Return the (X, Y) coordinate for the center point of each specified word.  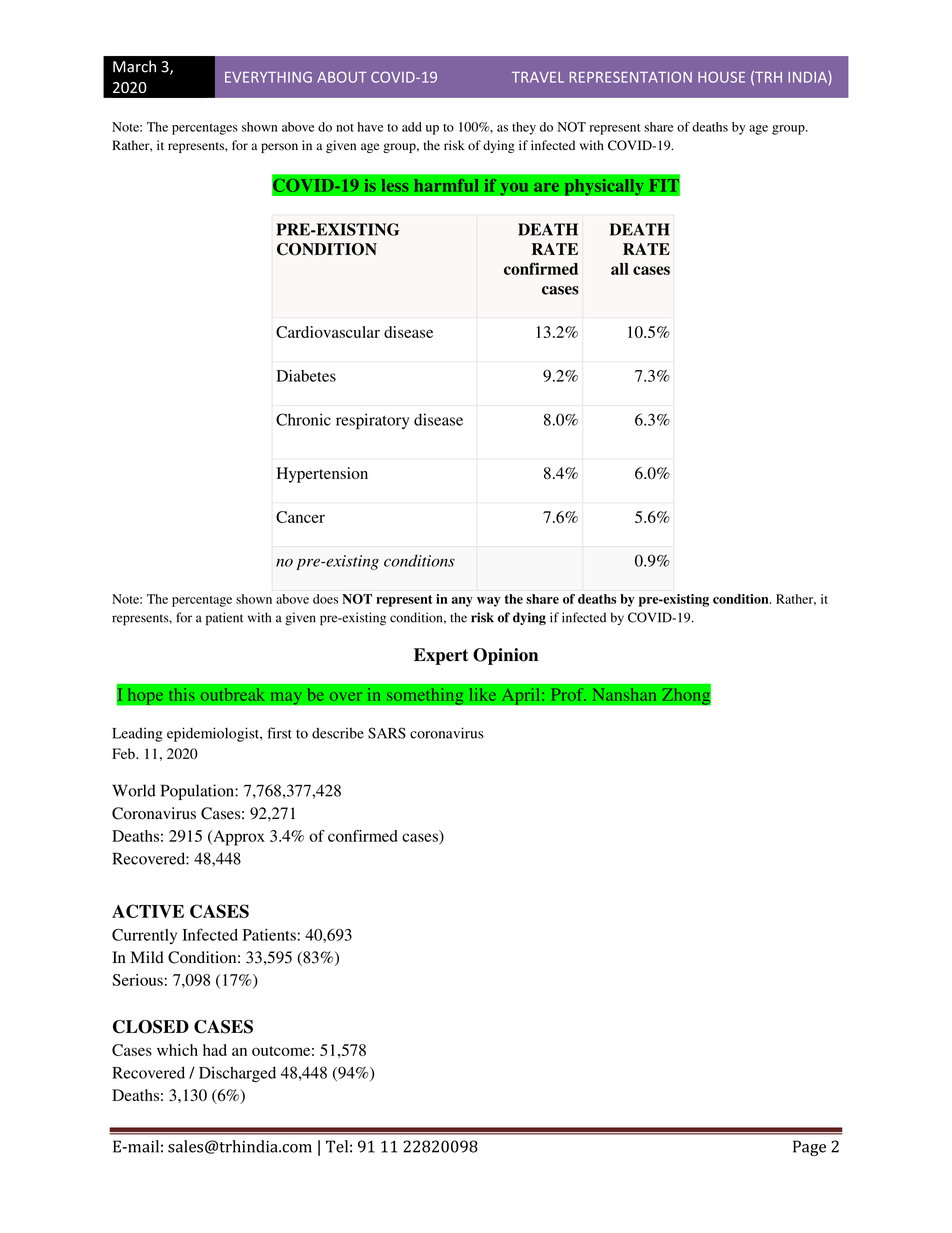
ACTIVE (148, 911)
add (412, 127)
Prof (569, 694)
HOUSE (721, 77)
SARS (387, 733)
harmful (446, 185)
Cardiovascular (328, 332)
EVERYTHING (268, 77)
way (488, 602)
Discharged (237, 1074)
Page (809, 1148)
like (483, 694)
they (524, 128)
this (182, 694)
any (462, 602)
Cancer (300, 517)
